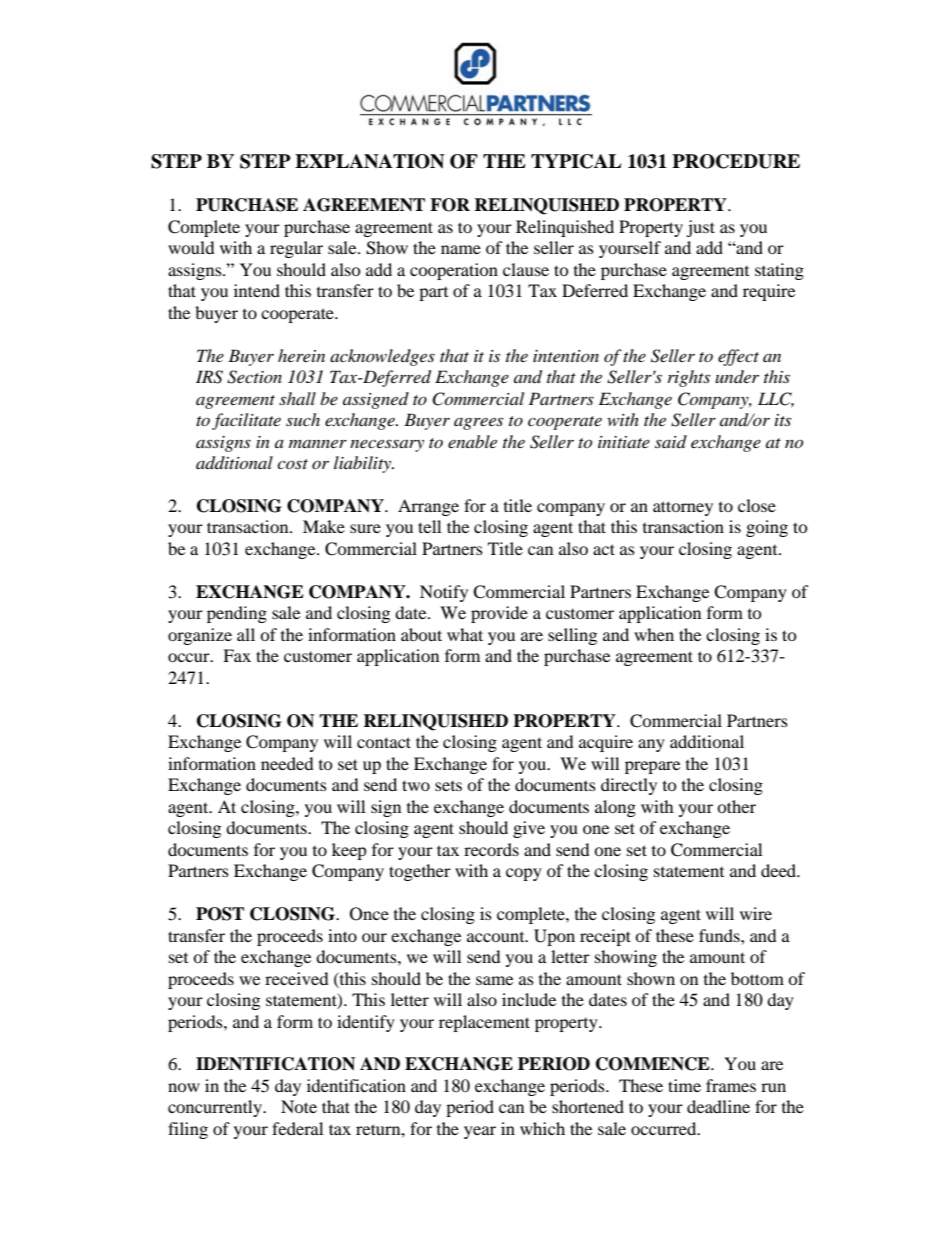  I want to click on Fax, so click(237, 655).
